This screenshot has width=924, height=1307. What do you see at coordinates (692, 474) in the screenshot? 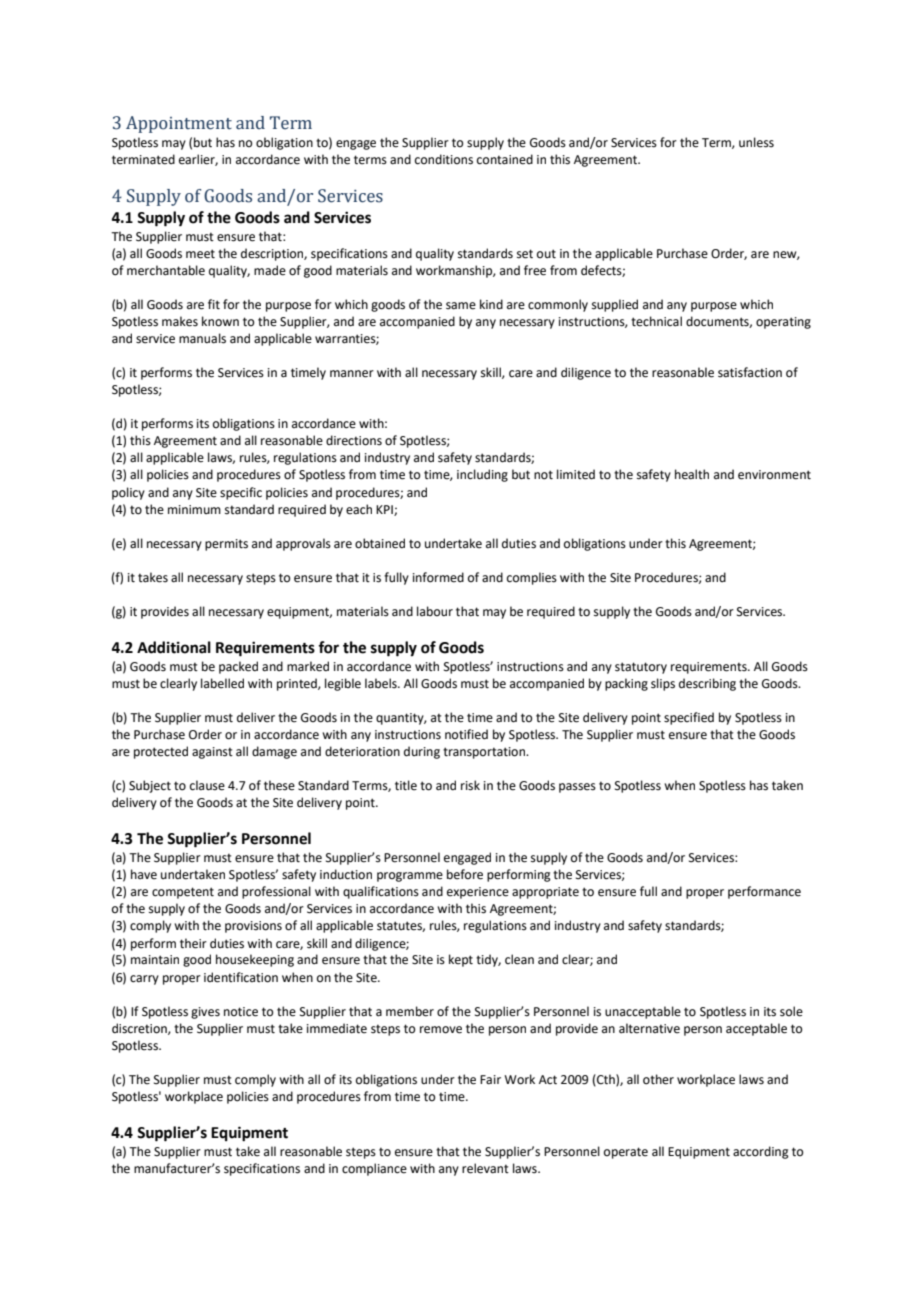
I see `health` at bounding box center [692, 474].
